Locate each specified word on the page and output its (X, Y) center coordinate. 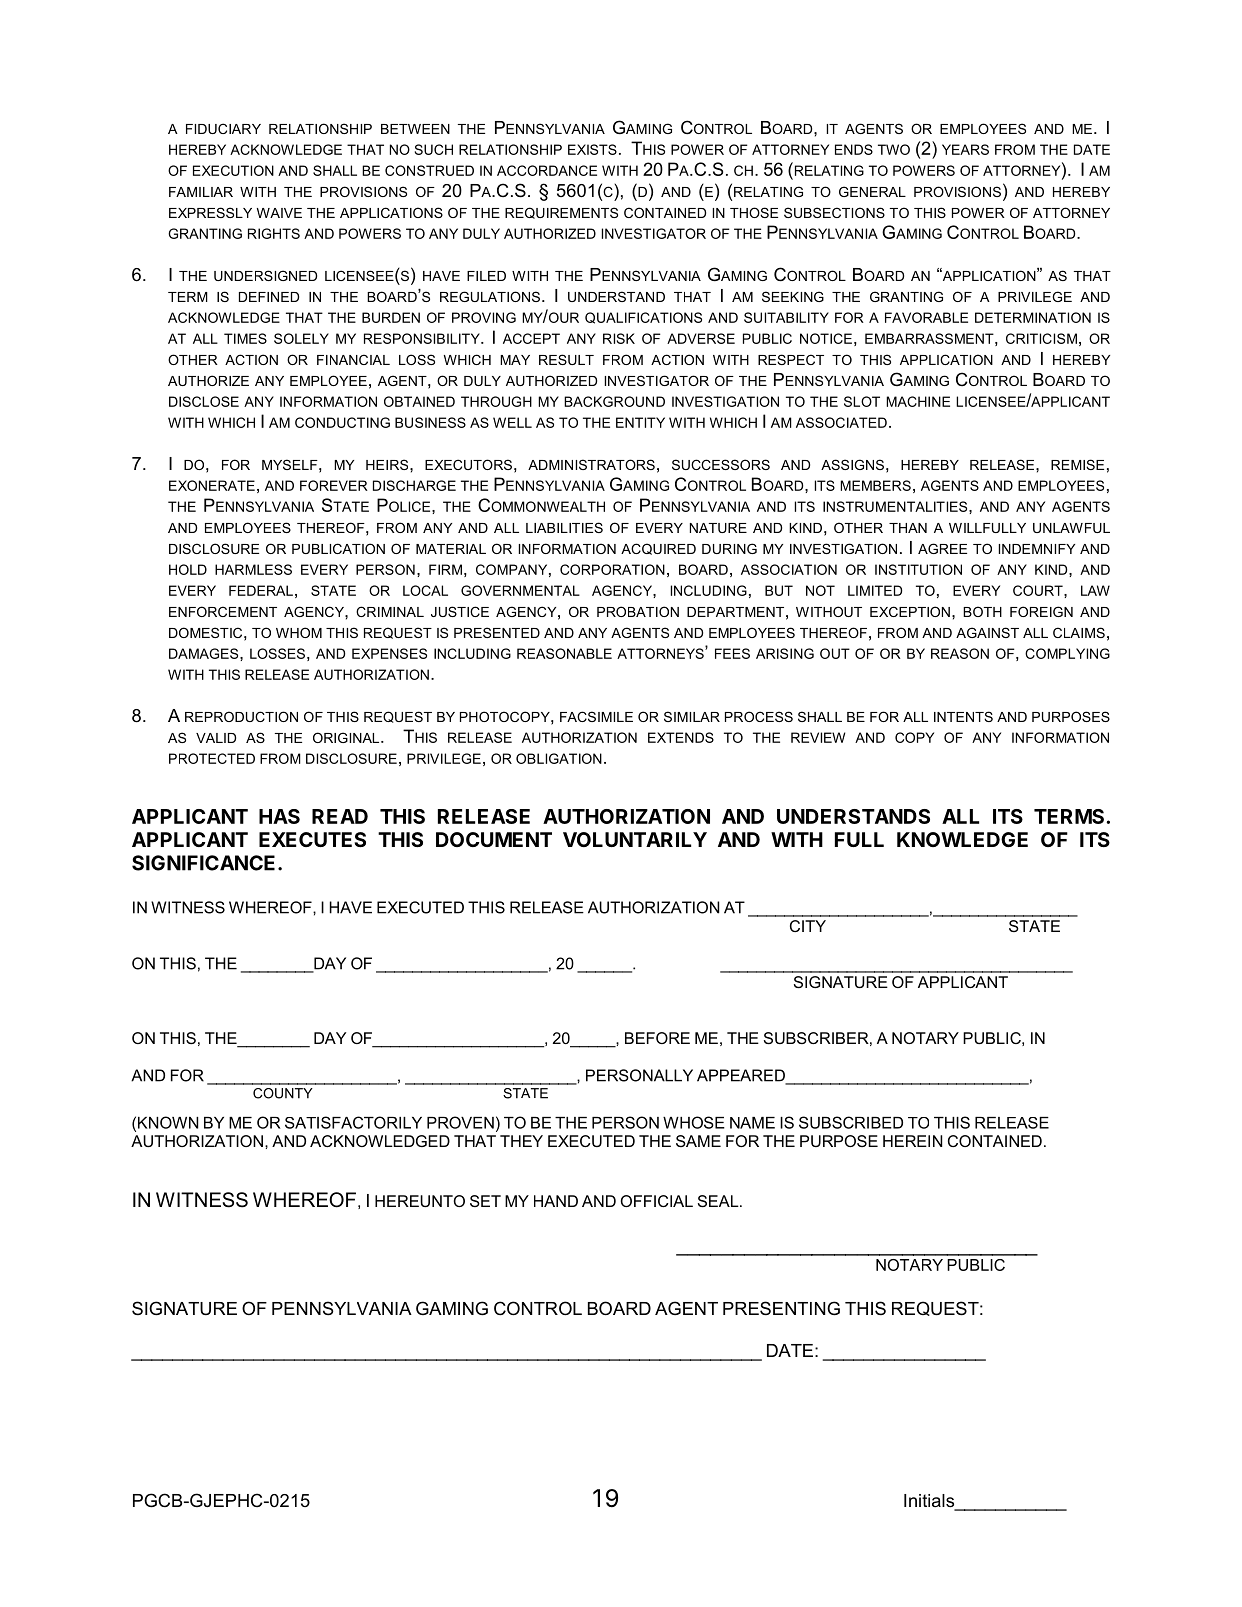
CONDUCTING (342, 422)
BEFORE (657, 1038)
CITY (808, 926)
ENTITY (640, 422)
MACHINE (918, 401)
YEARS (965, 149)
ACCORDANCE (547, 170)
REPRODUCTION (241, 716)
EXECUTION (233, 170)
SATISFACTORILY (353, 1122)
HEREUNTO (420, 1201)
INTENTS (963, 716)
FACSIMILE (596, 716)
